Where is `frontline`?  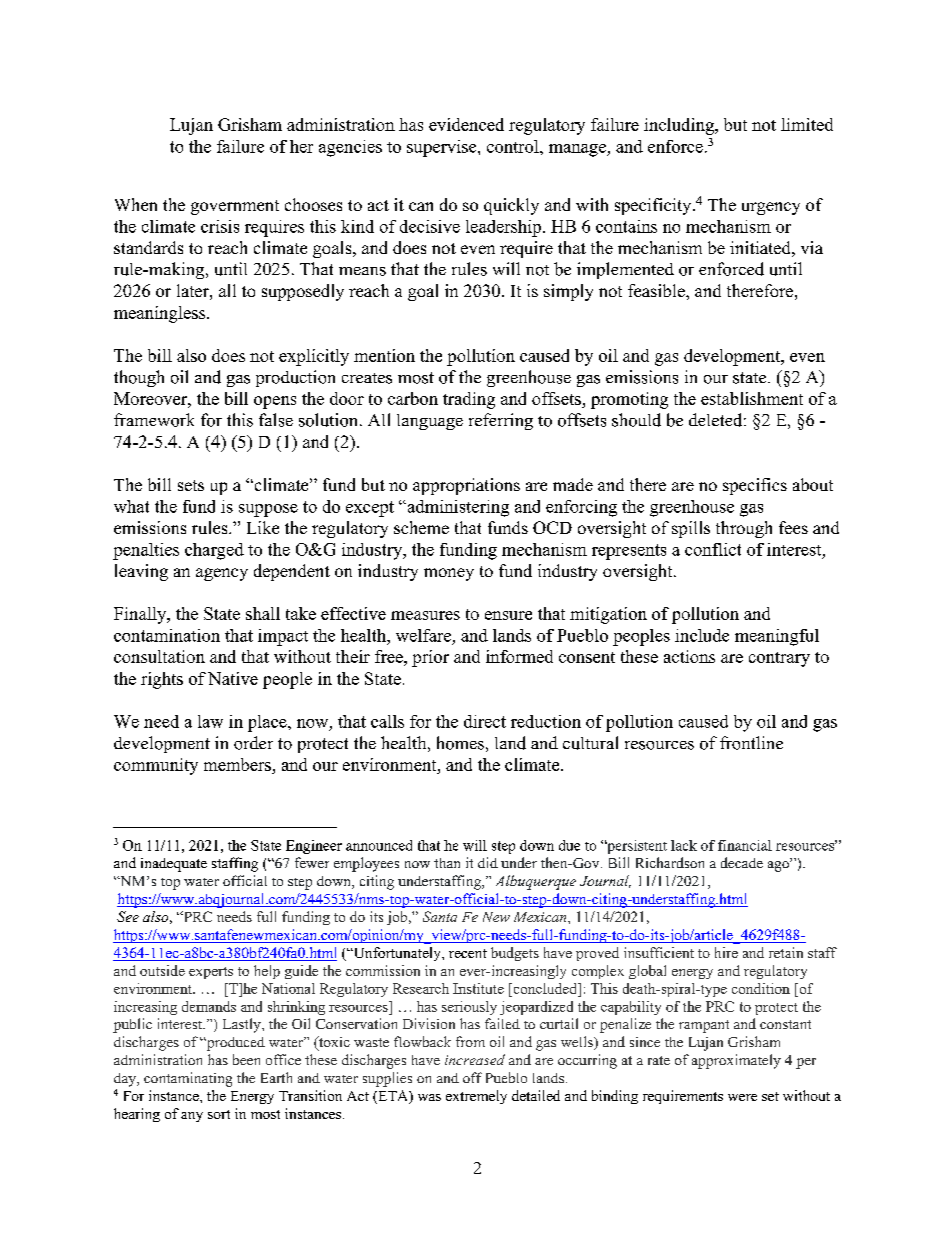 frontline is located at coordinates (751, 743).
